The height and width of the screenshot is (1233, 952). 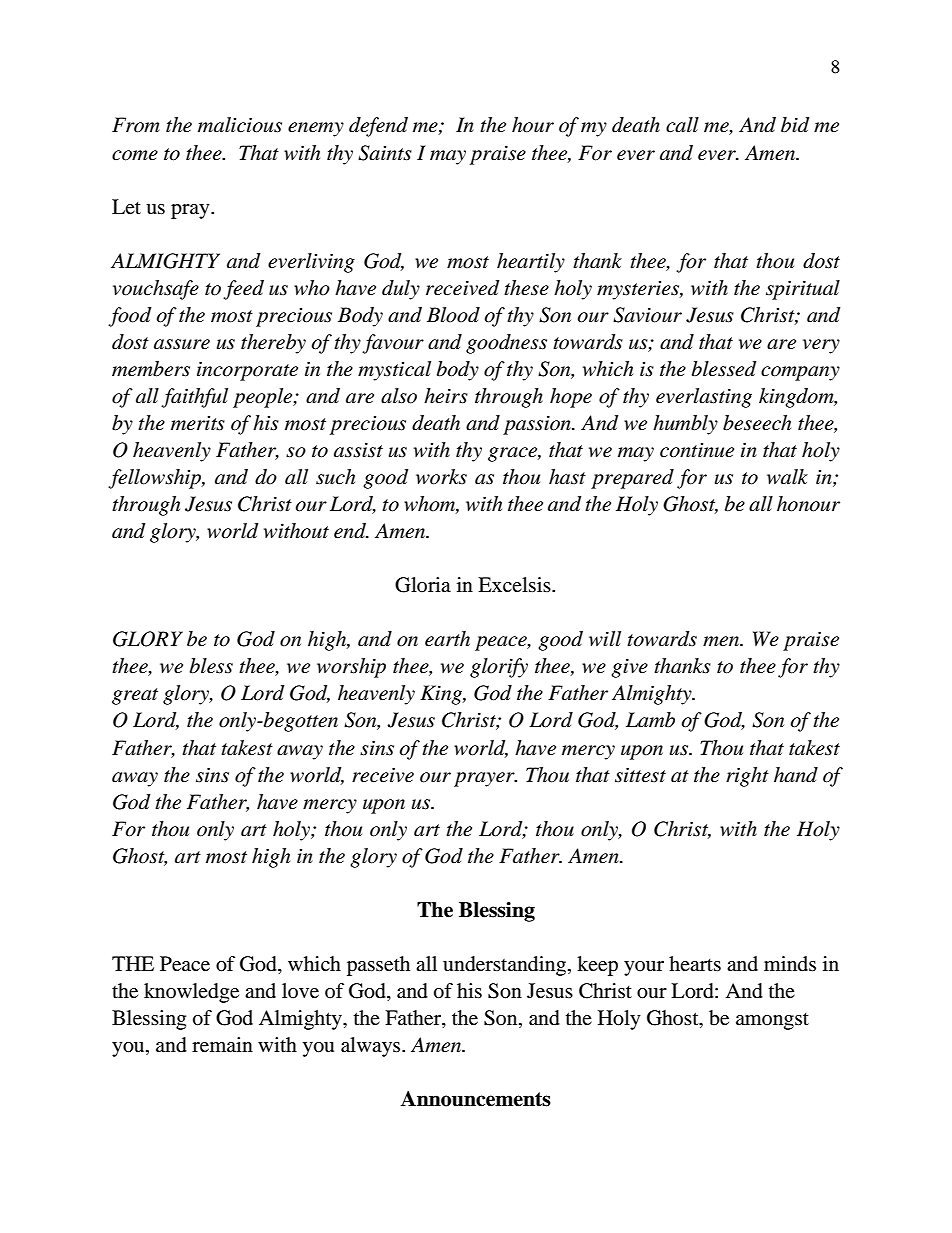 I want to click on call, so click(x=682, y=125).
